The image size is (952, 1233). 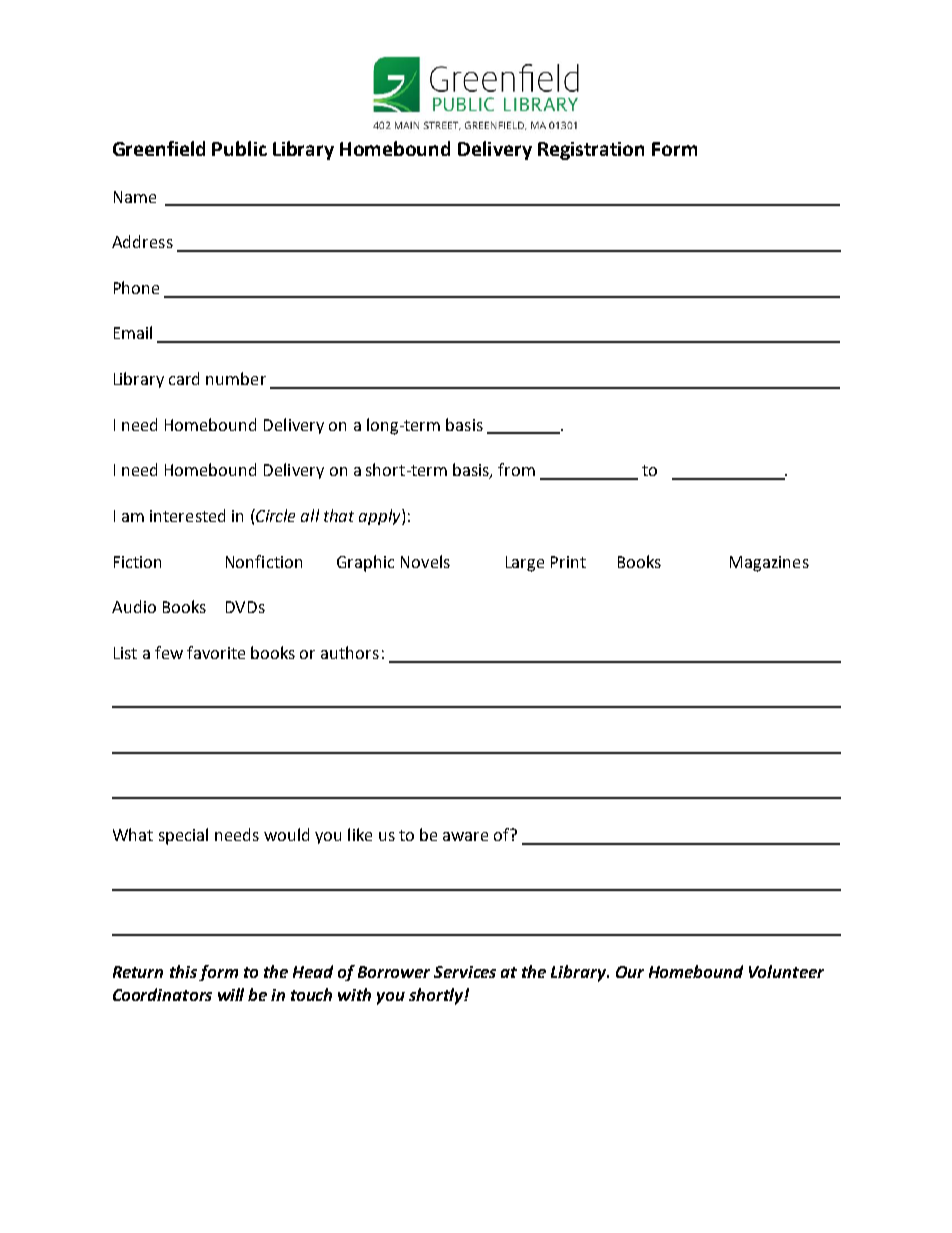 I want to click on Registration, so click(x=591, y=151).
